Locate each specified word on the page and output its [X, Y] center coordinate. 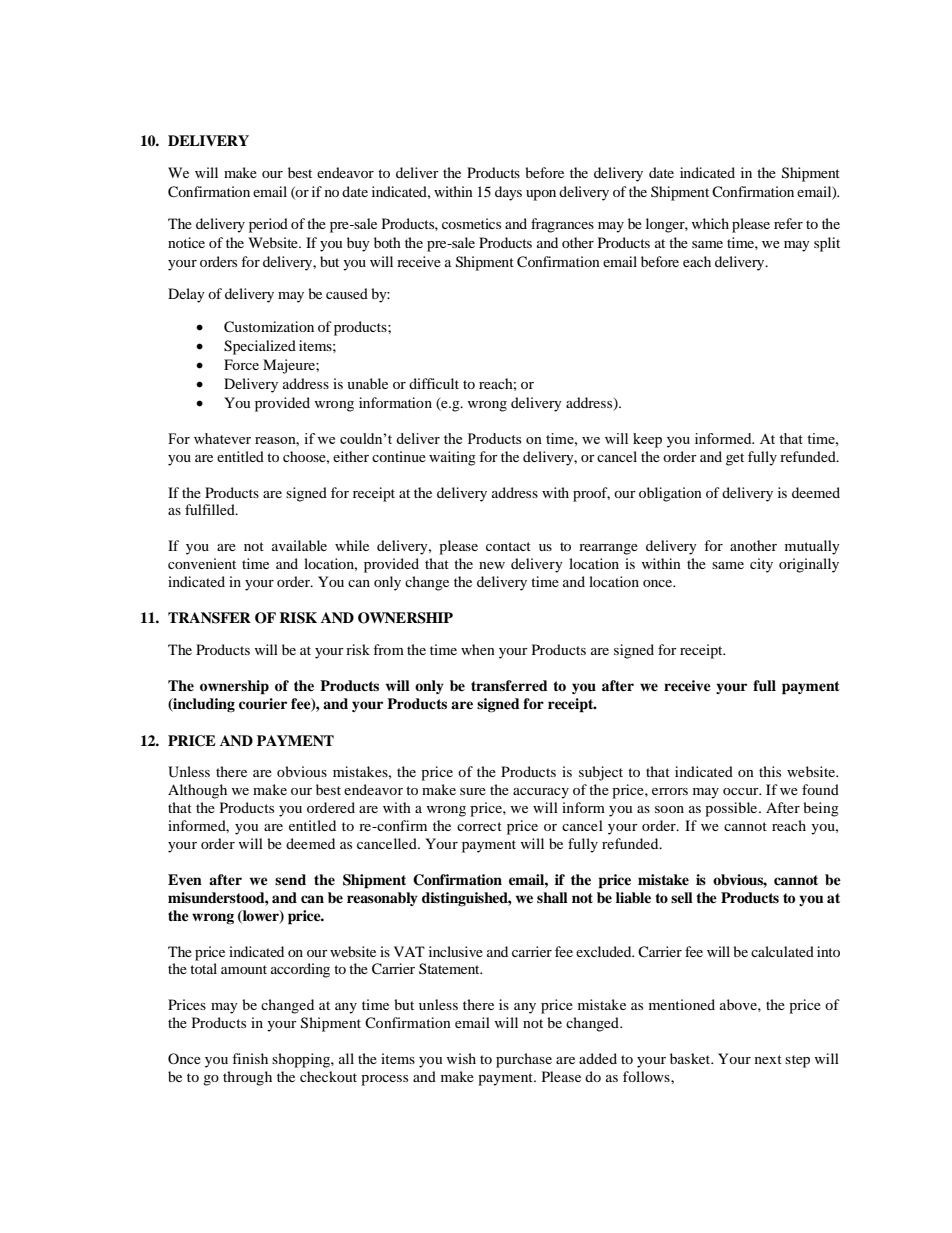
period [268, 225]
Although [197, 791]
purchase [524, 1060]
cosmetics [471, 223]
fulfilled [211, 509]
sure [473, 791]
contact [508, 546]
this [770, 771]
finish [250, 1058]
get [735, 459]
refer [788, 223]
